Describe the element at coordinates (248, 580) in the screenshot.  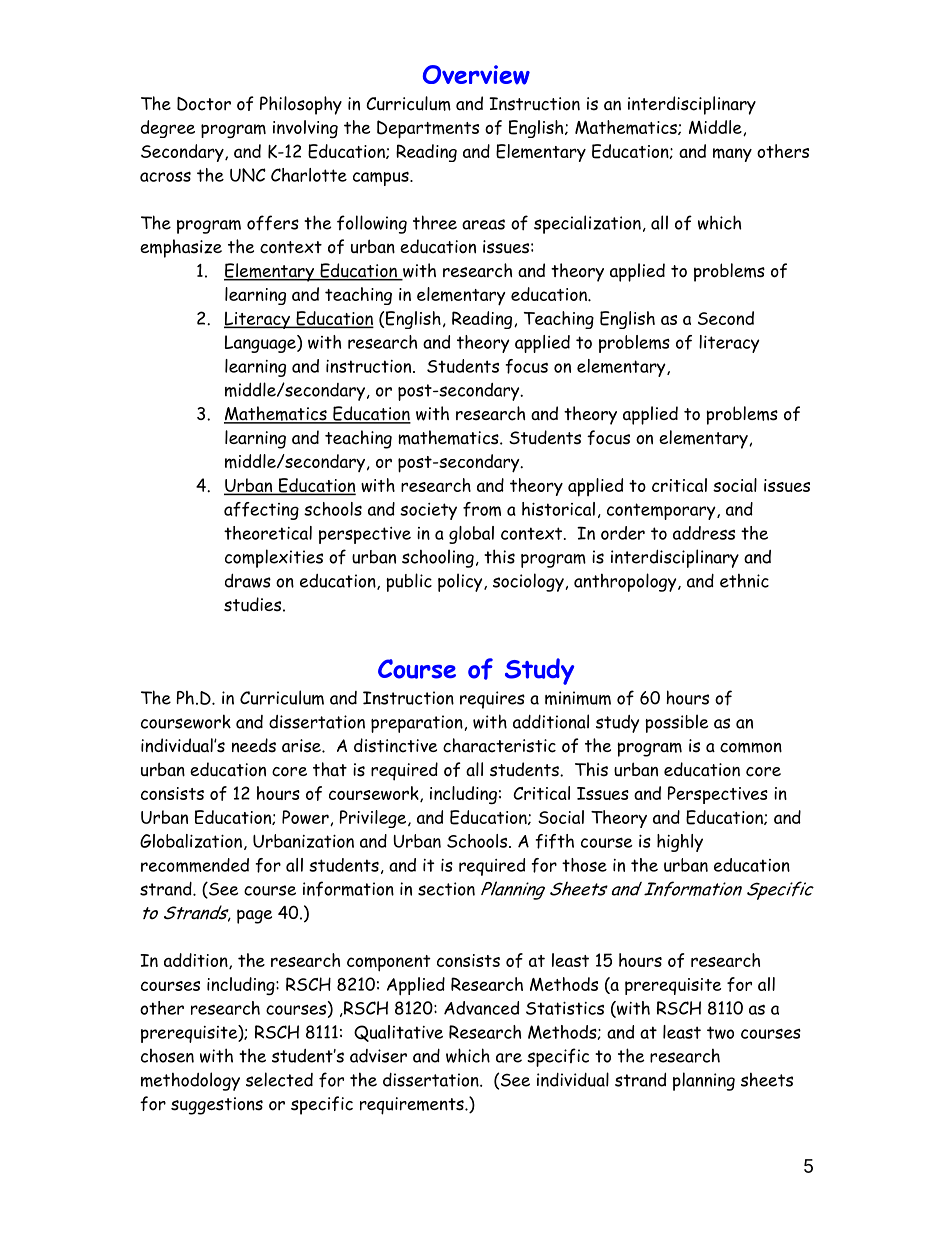
I see `draws` at that location.
